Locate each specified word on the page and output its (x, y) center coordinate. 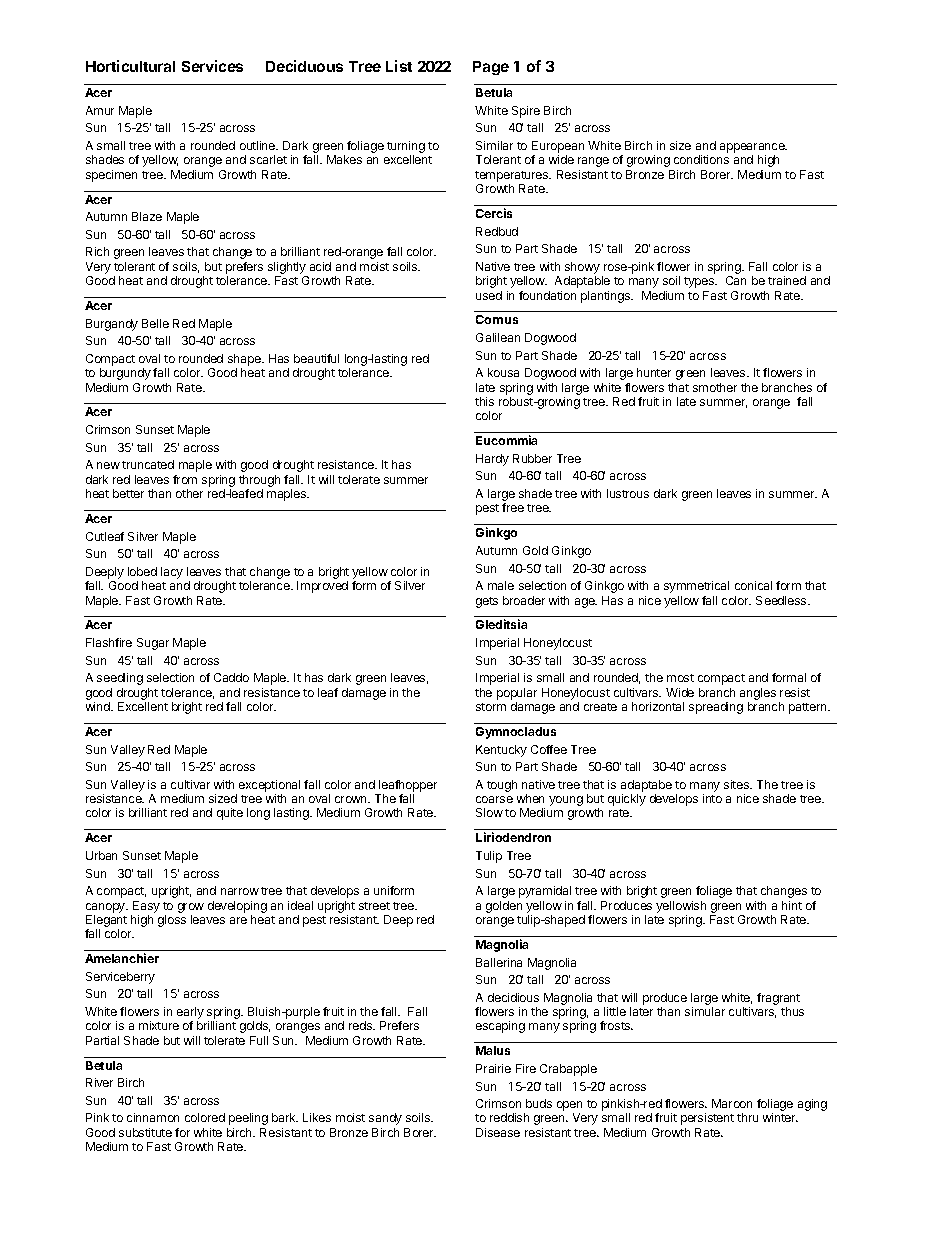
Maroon (732, 1103)
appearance (753, 149)
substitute (145, 1132)
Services (212, 66)
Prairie (493, 1068)
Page (491, 68)
